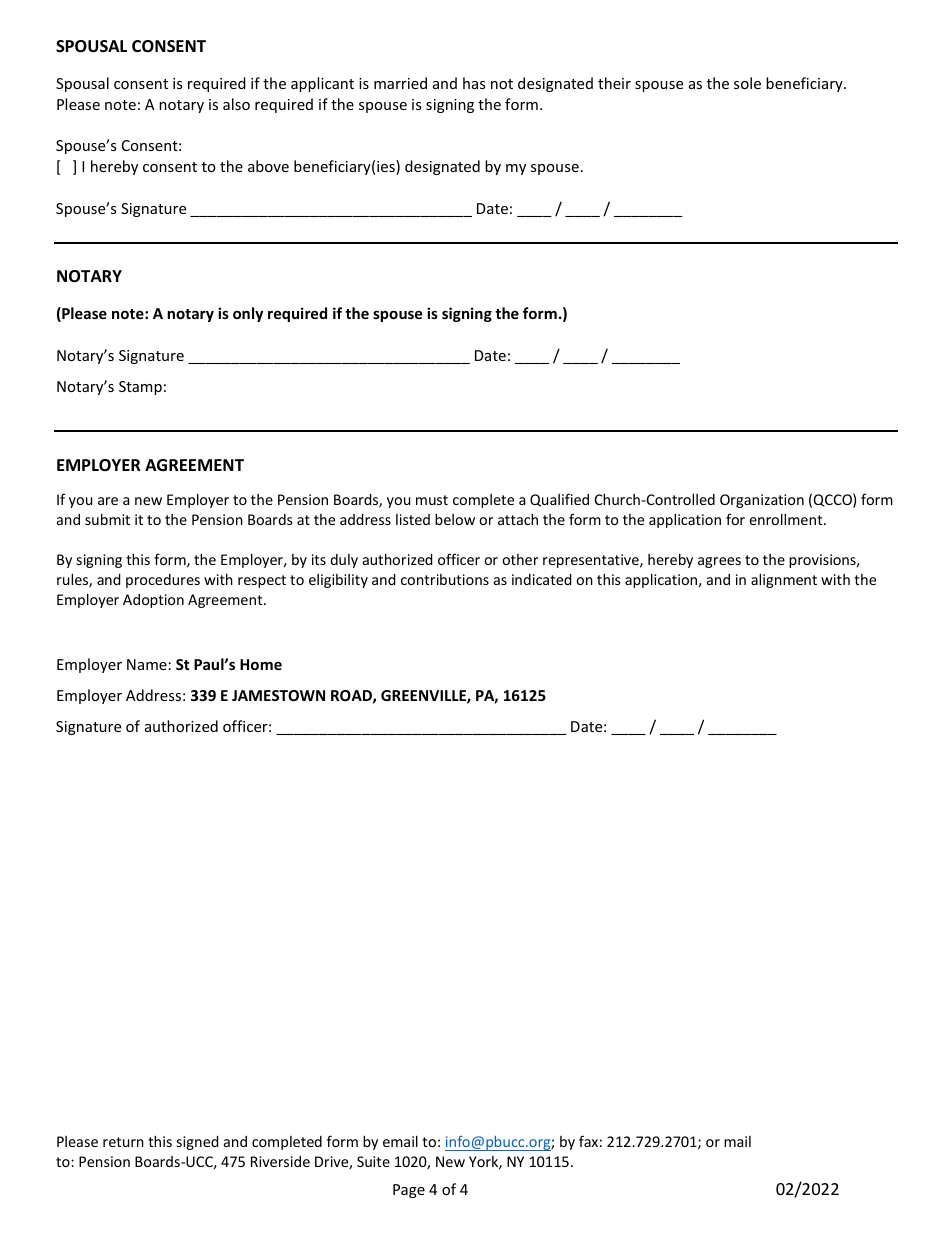 Image resolution: width=952 pixels, height=1233 pixels. I want to click on Name, so click(147, 664).
